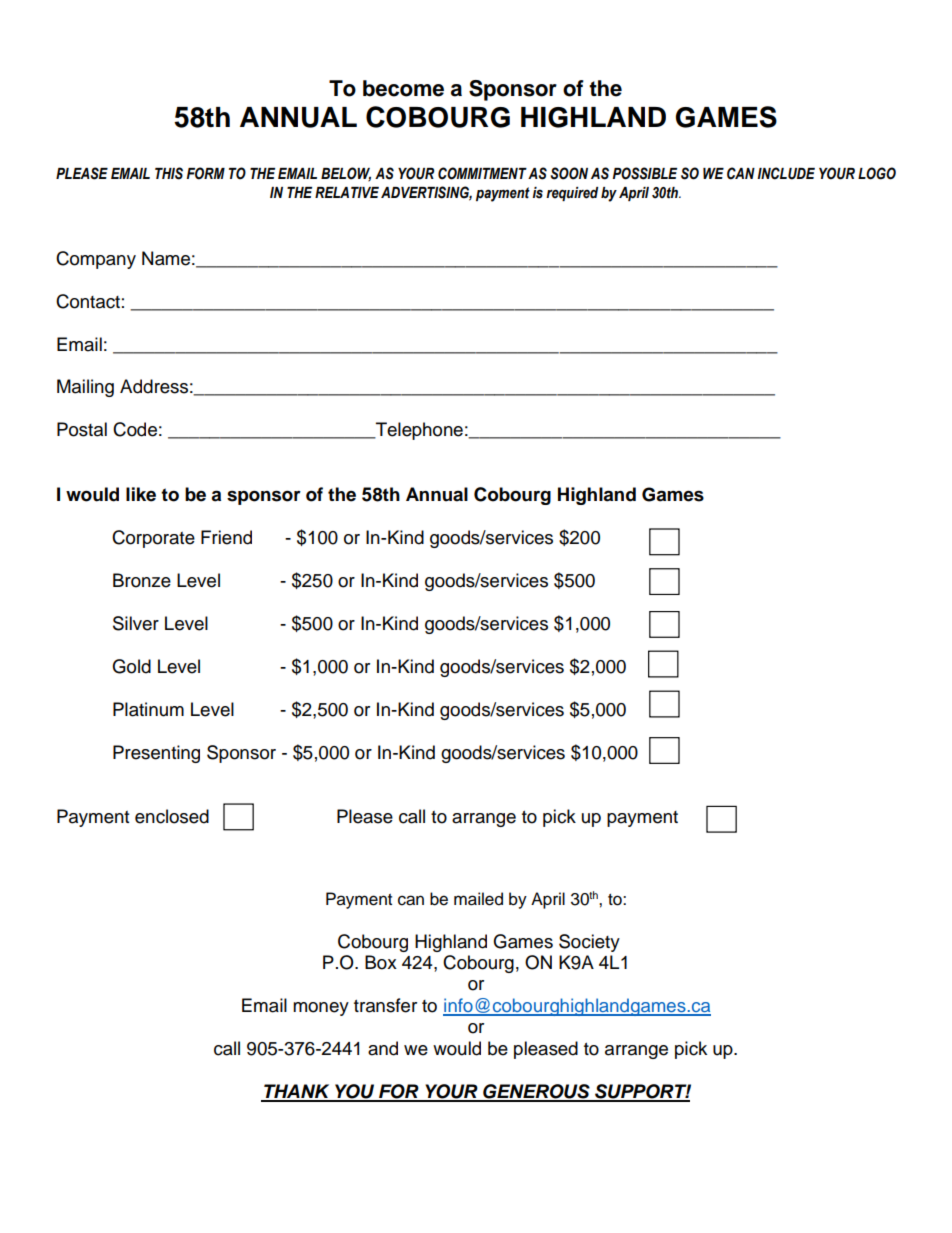  Describe the element at coordinates (169, 173) in the screenshot. I see `THIS` at that location.
